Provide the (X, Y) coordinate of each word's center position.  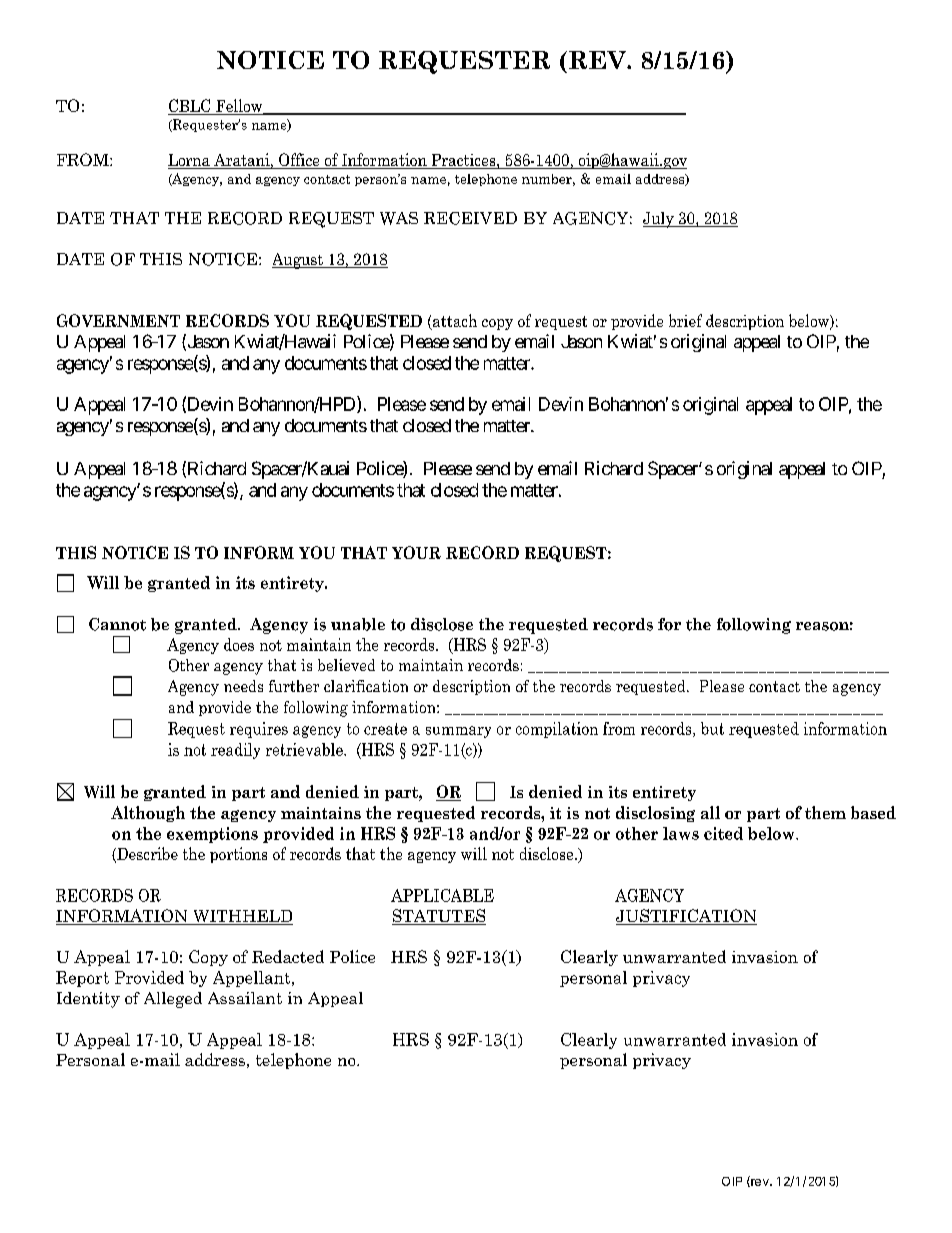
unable (358, 624)
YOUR (416, 552)
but (712, 728)
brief (685, 320)
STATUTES (439, 917)
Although (148, 814)
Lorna (190, 161)
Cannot (117, 624)
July (659, 220)
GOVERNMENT (118, 320)
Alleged (173, 1000)
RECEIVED (470, 218)
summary (458, 732)
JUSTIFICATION (686, 917)
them (825, 812)
